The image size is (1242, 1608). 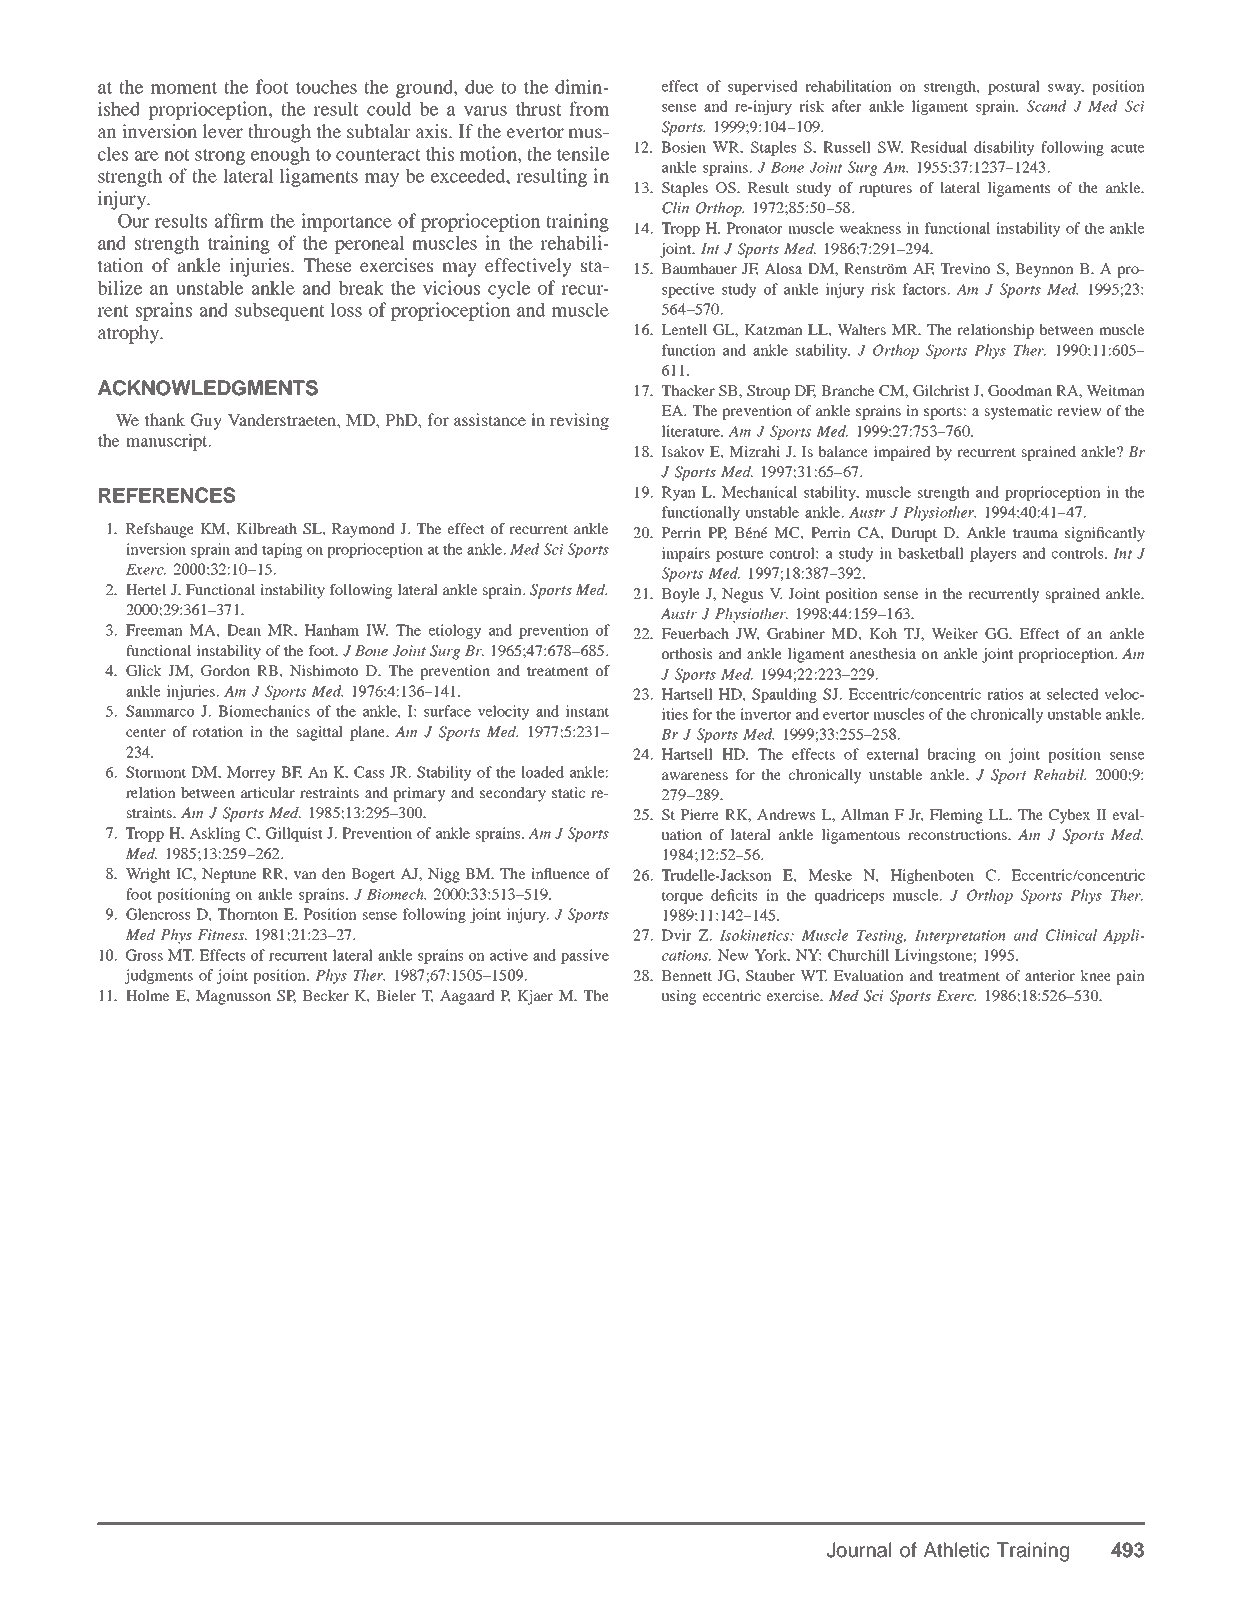 I want to click on Pierre, so click(x=700, y=814).
